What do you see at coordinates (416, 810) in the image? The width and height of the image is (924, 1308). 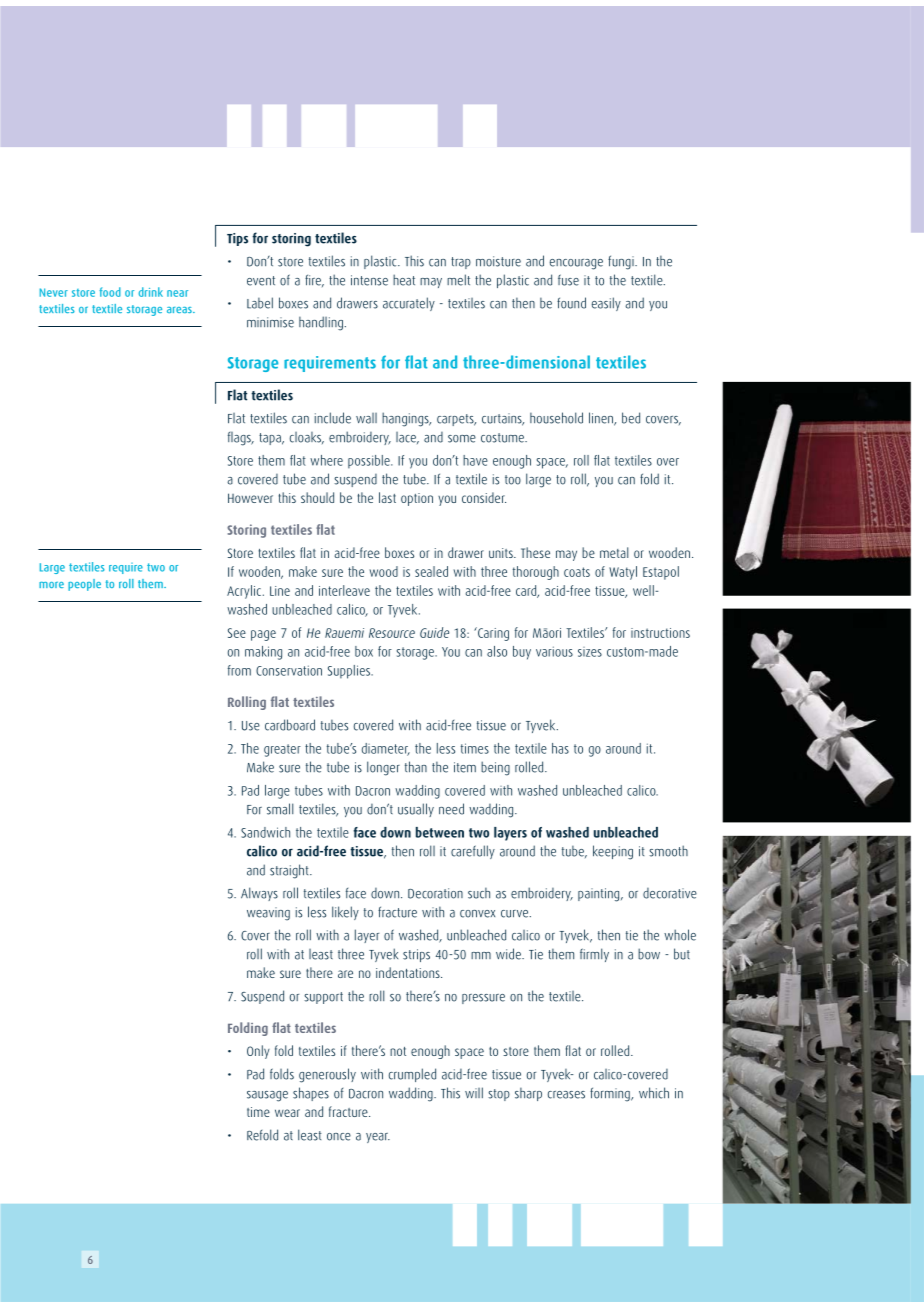 I see `usually` at bounding box center [416, 810].
